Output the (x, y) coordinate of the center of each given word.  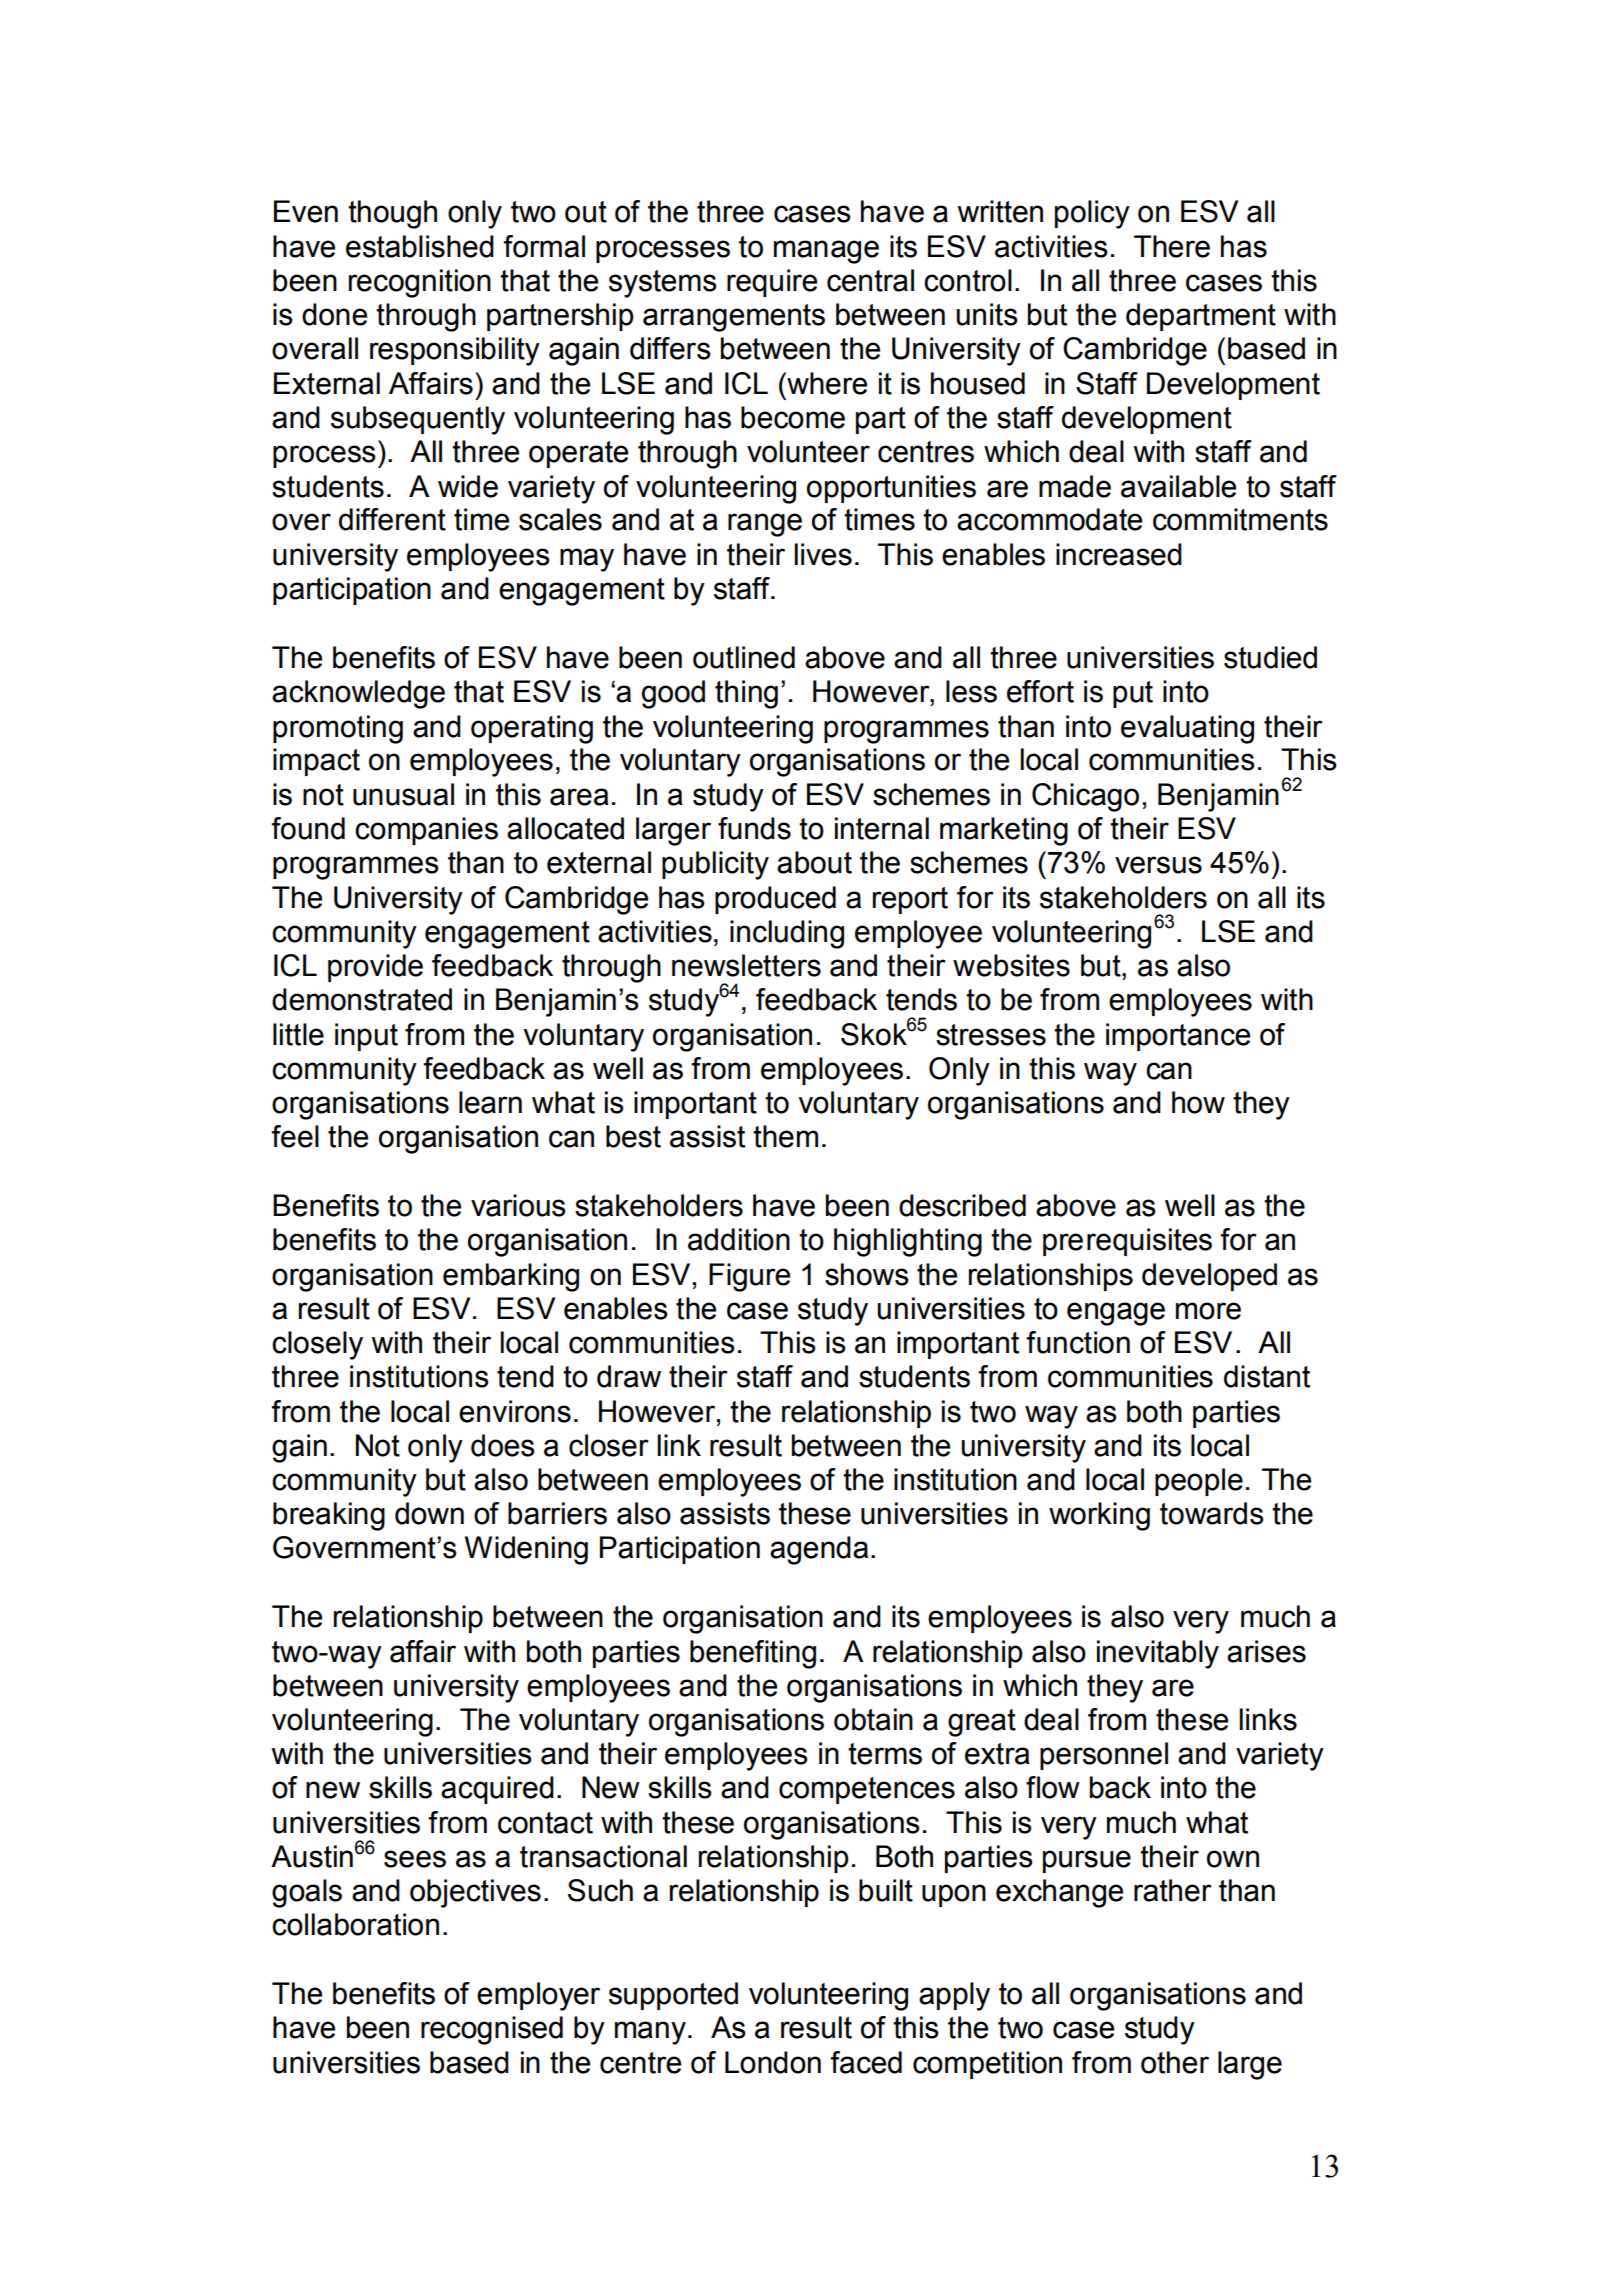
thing (746, 694)
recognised (492, 2030)
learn (490, 1102)
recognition (420, 283)
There (1172, 246)
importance (1178, 1037)
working (1099, 1516)
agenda (819, 1550)
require (772, 283)
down (429, 1513)
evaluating (1187, 729)
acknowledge (358, 694)
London (773, 2062)
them (785, 1136)
